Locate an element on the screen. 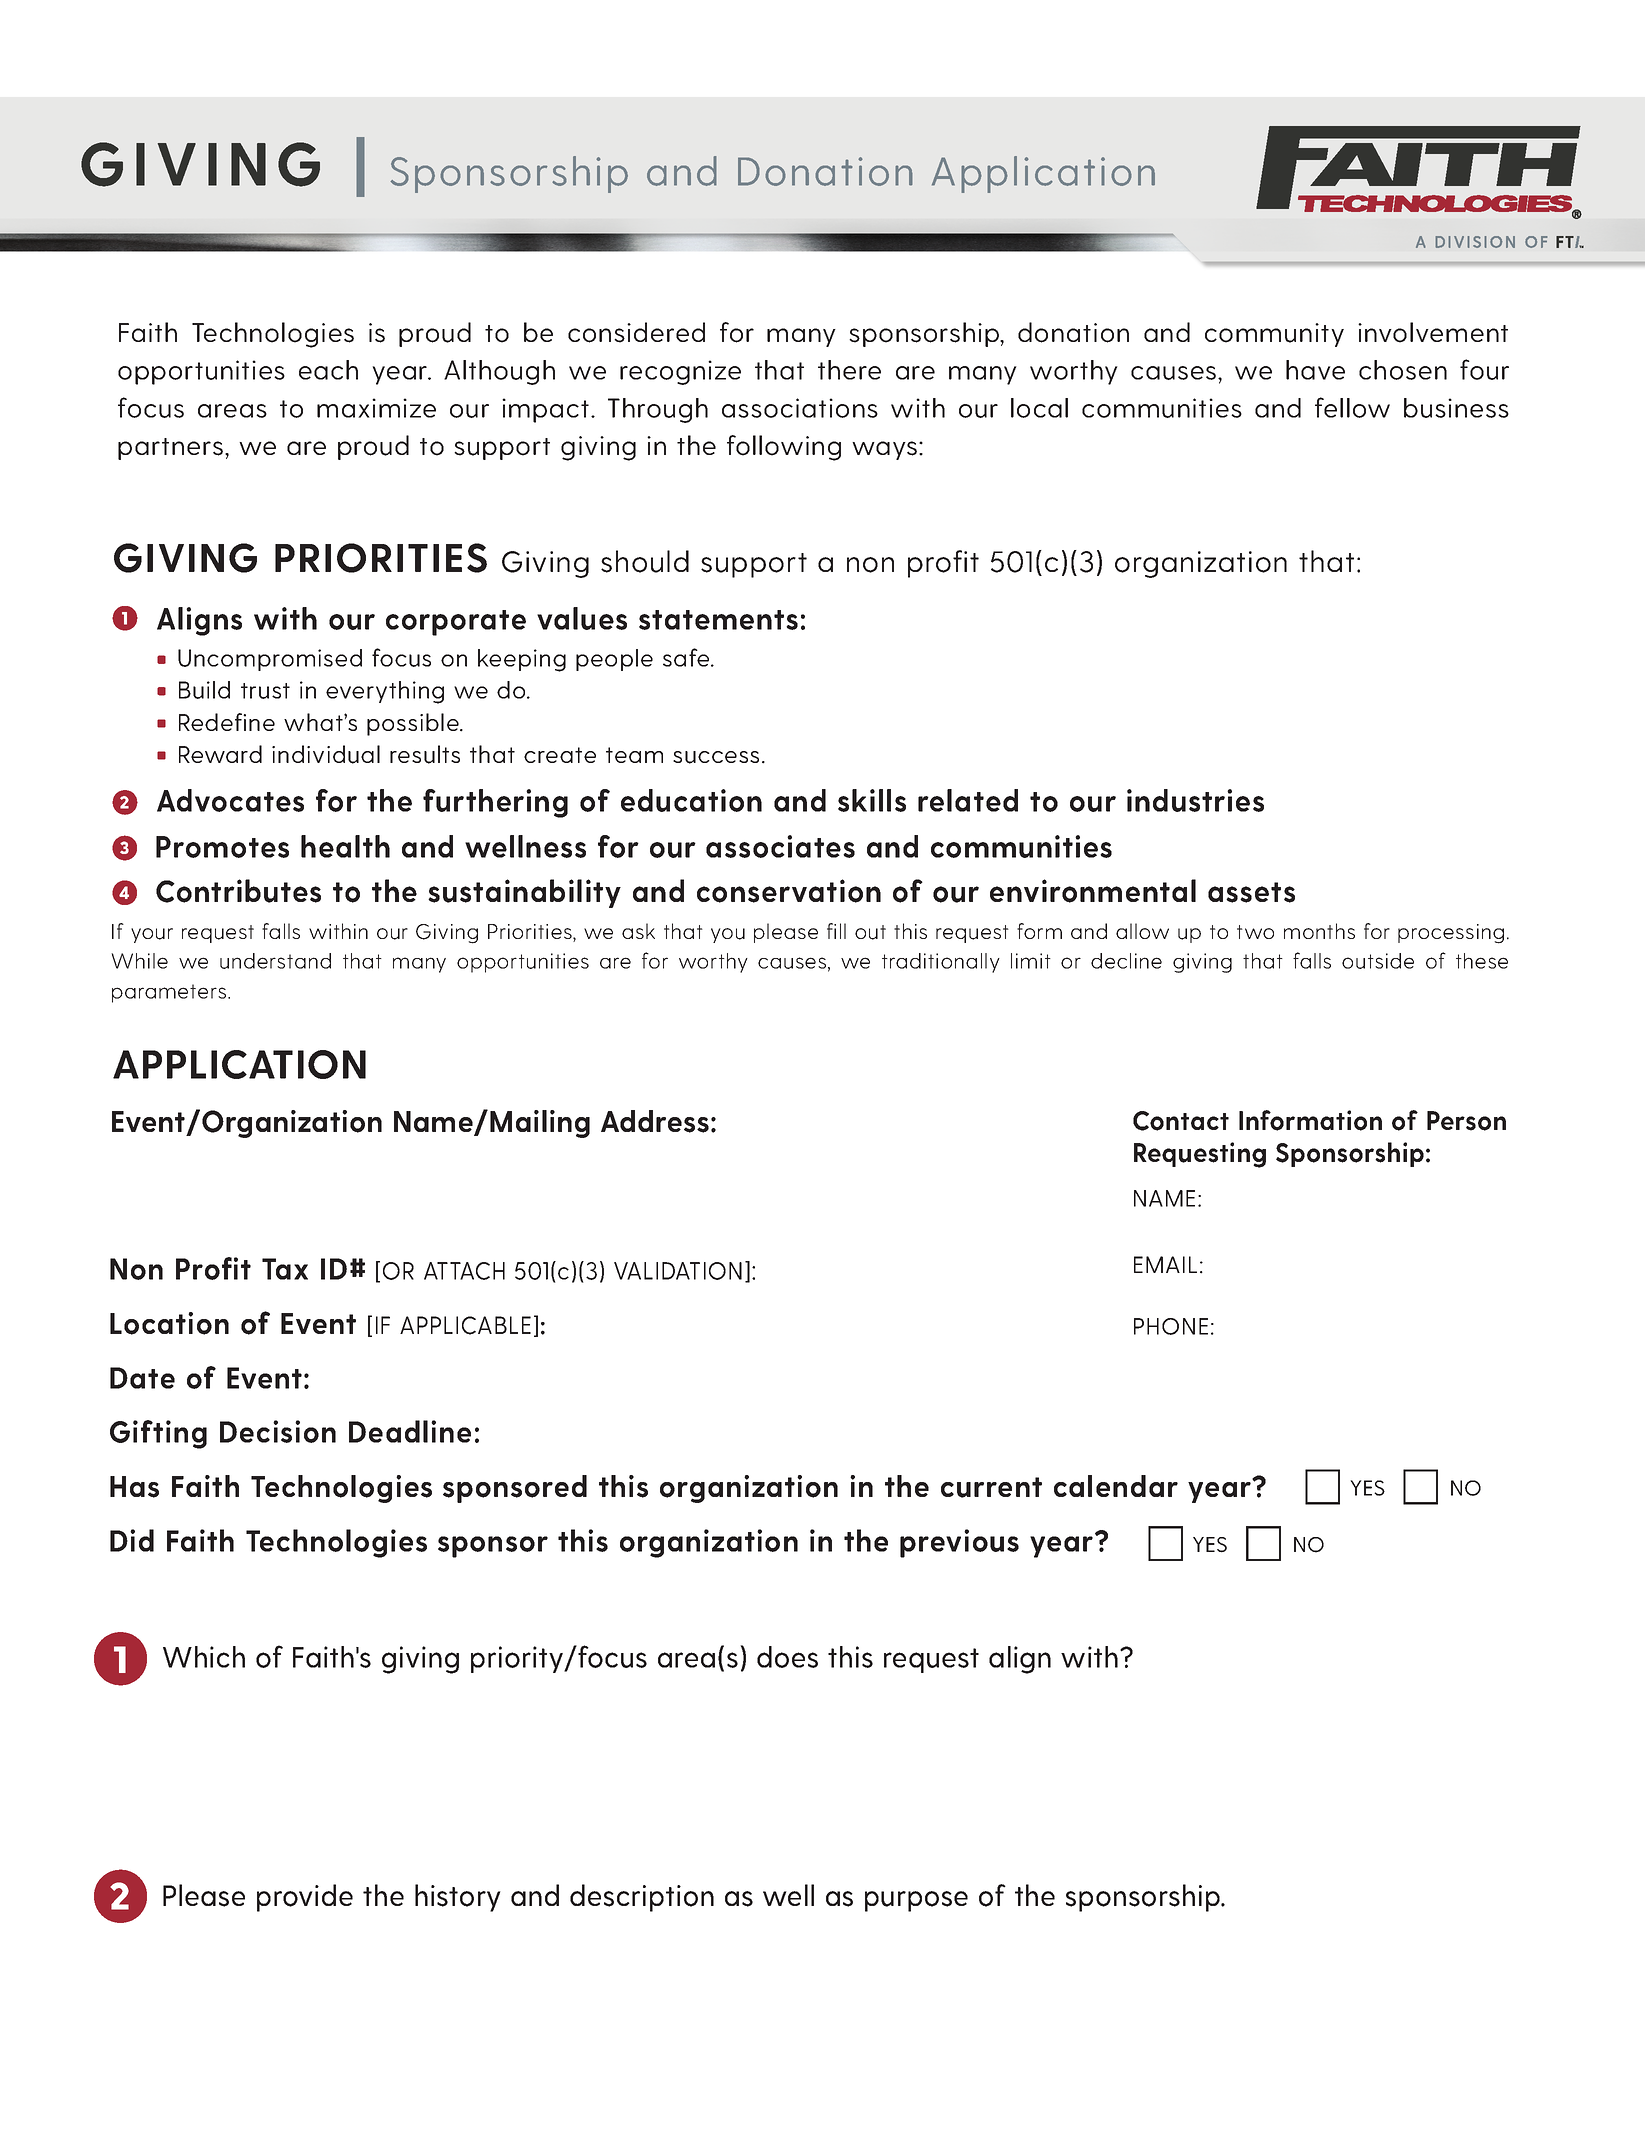 Image resolution: width=1645 pixels, height=2129 pixels. have is located at coordinates (1315, 370).
